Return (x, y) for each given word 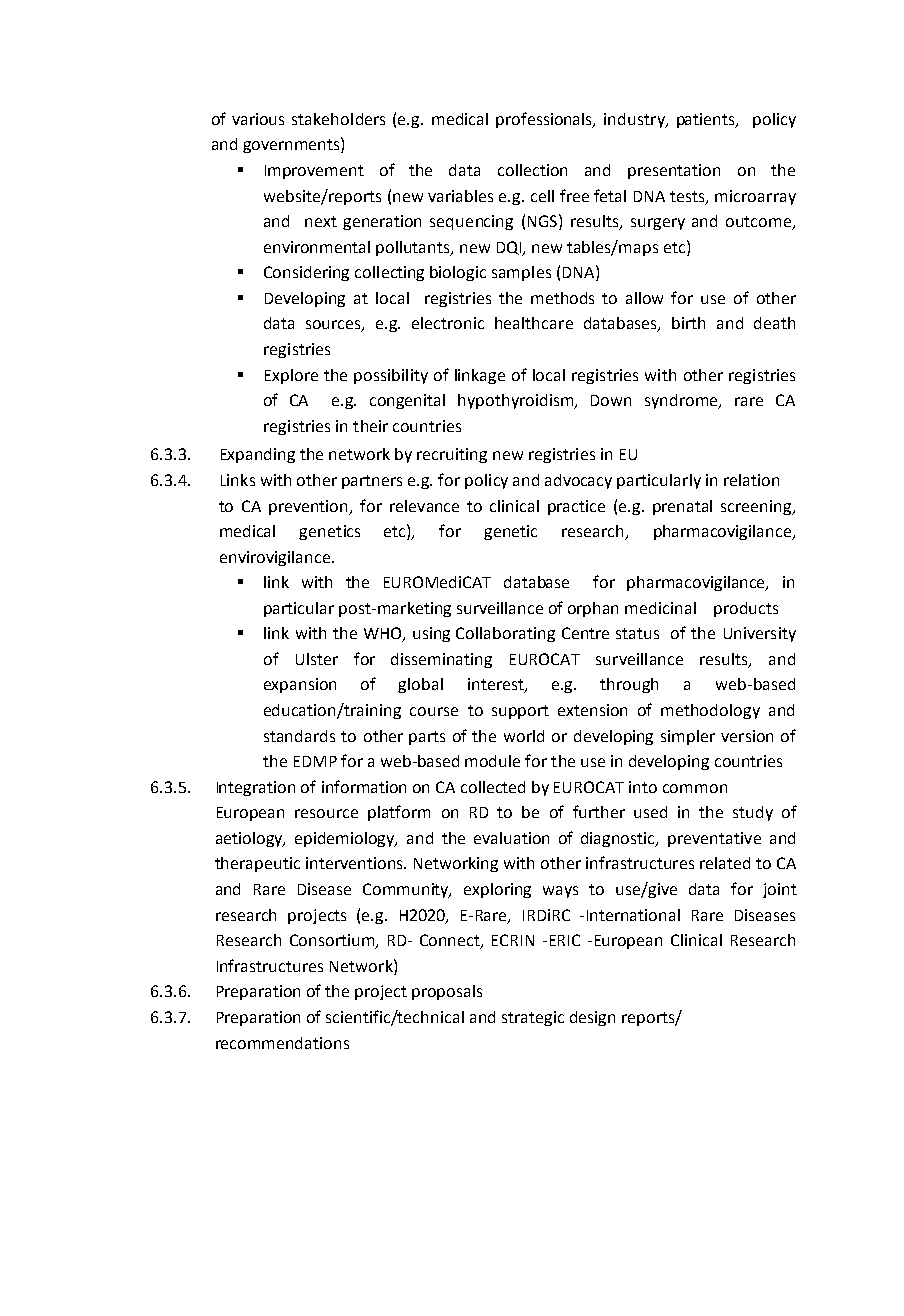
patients (707, 120)
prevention (310, 507)
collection (532, 170)
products (746, 609)
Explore (291, 376)
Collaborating (505, 634)
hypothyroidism (517, 401)
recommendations (282, 1043)
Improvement (314, 172)
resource (326, 813)
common (695, 788)
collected (493, 787)
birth (688, 323)
